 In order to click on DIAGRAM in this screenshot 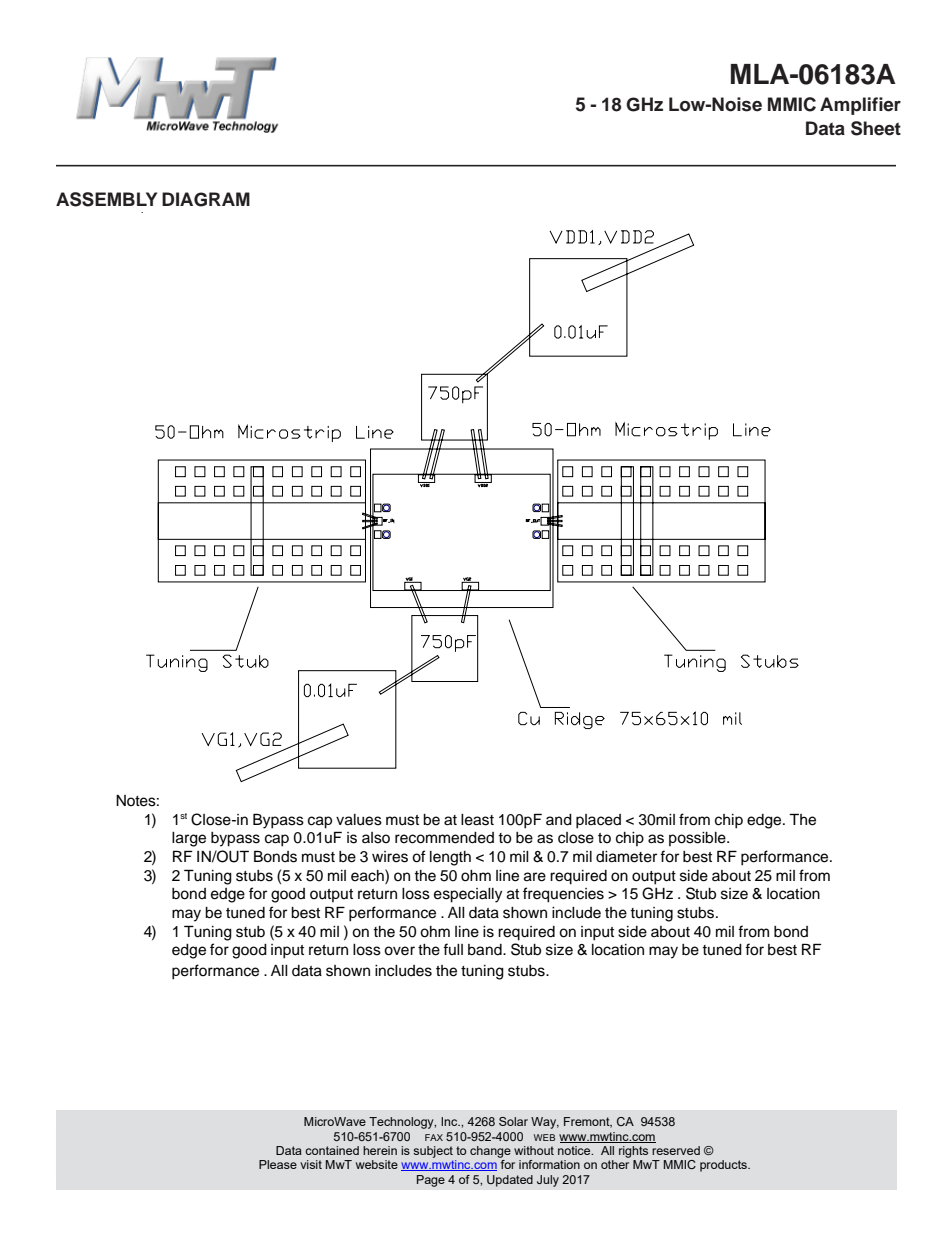, I will do `click(206, 199)`.
